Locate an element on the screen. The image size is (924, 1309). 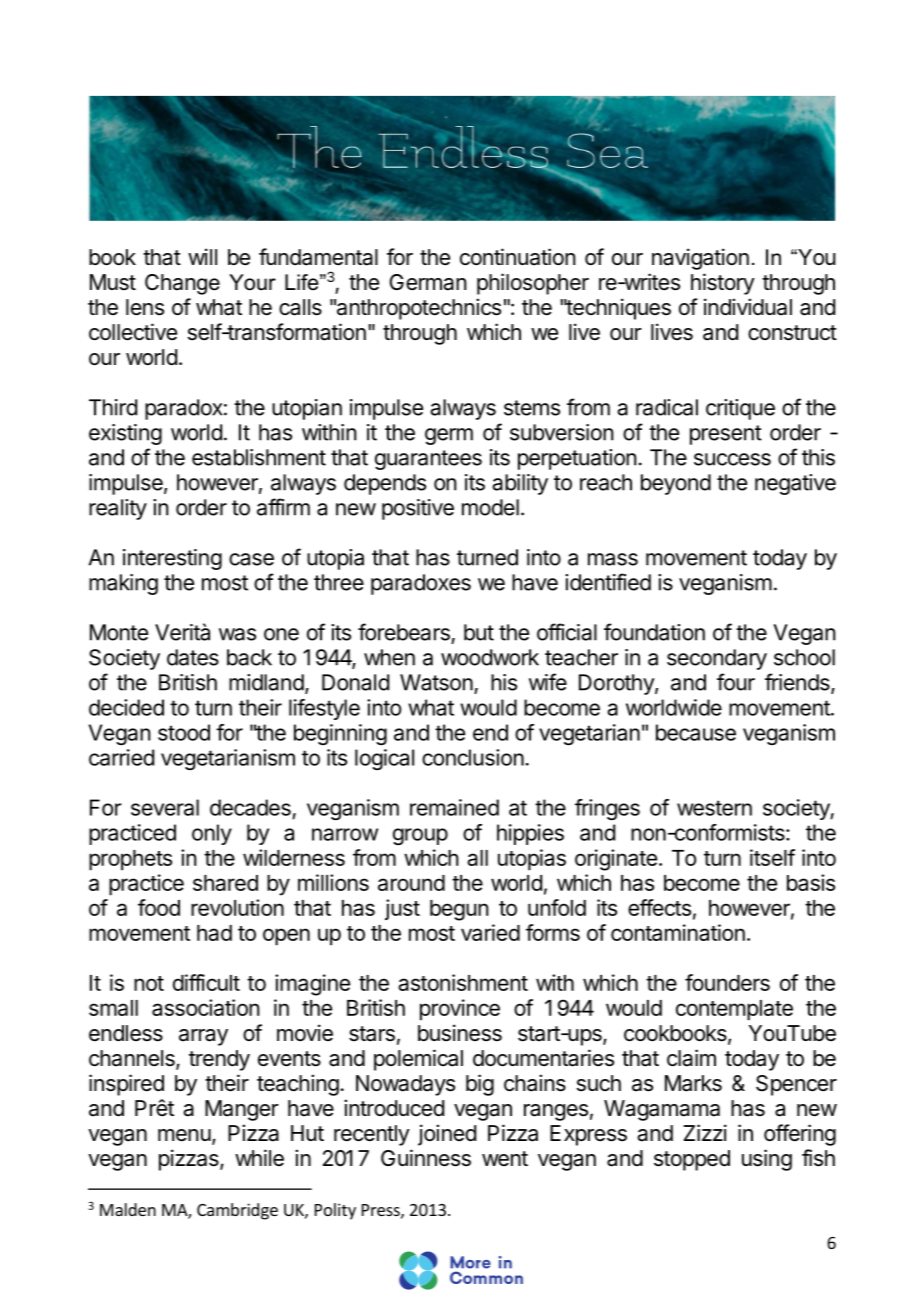
Change is located at coordinates (182, 284).
